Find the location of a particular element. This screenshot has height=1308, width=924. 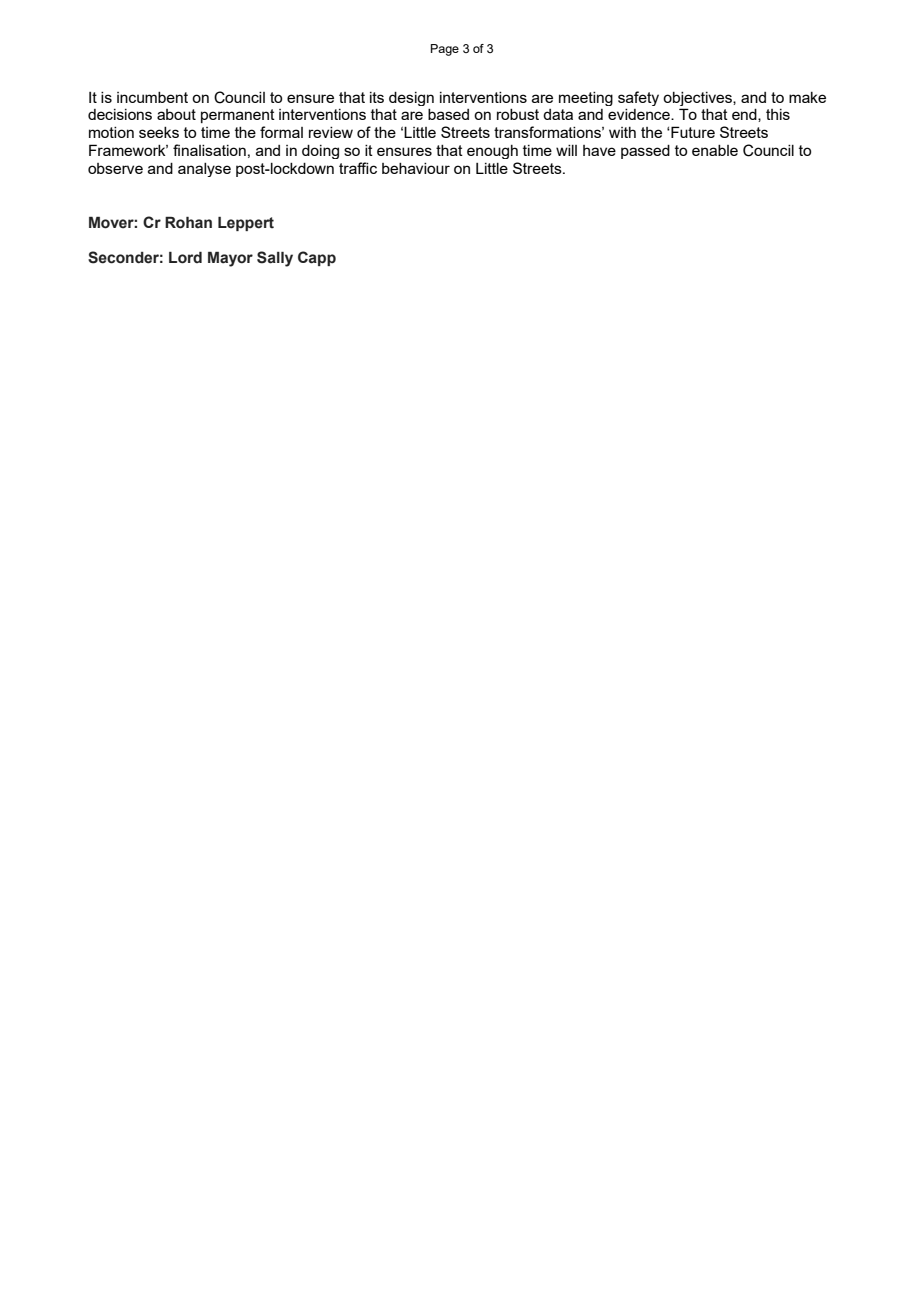

its is located at coordinates (377, 97).
